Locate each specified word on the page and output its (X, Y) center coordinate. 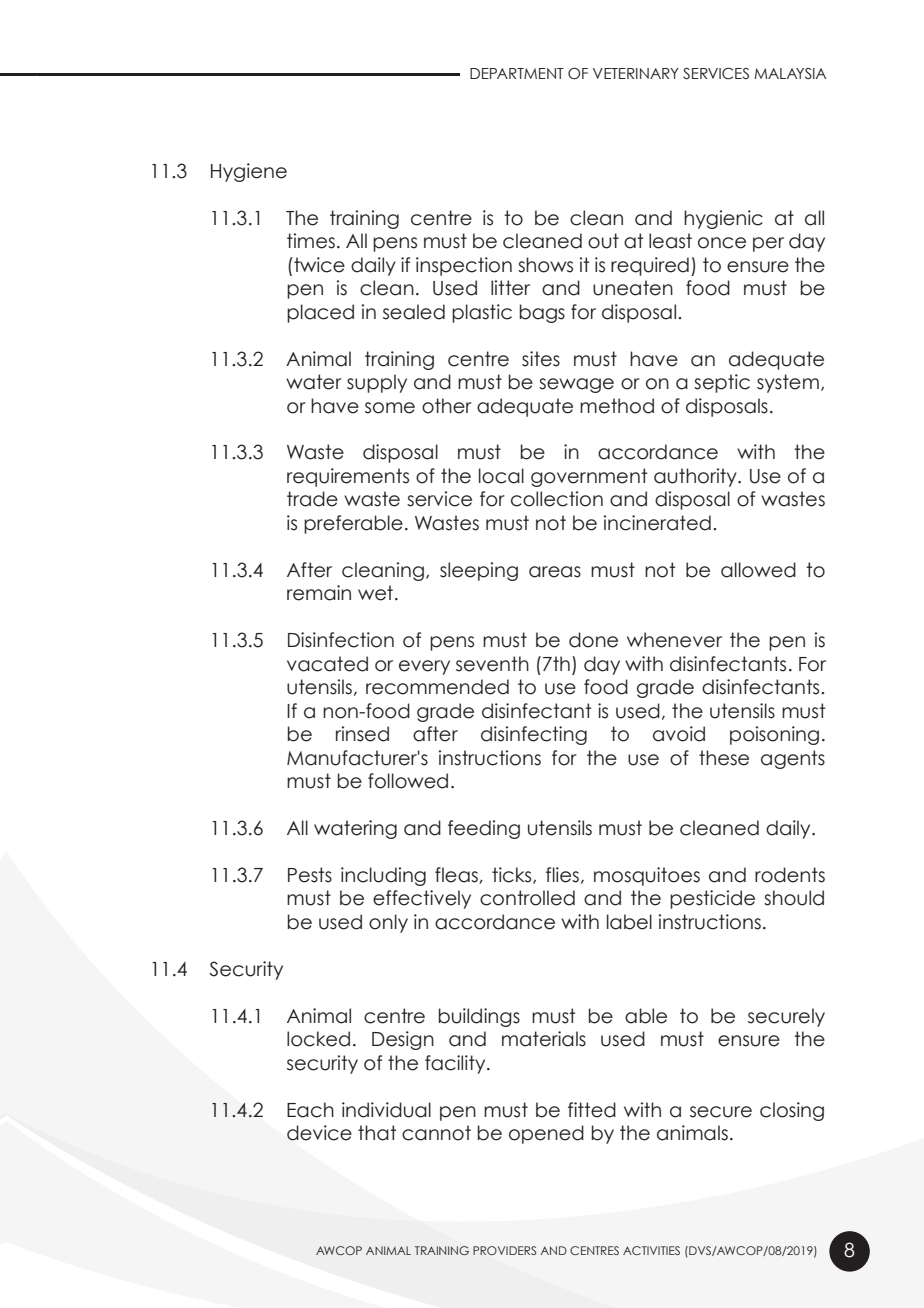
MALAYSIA (790, 73)
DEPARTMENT (517, 73)
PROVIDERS (504, 1250)
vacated (327, 664)
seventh (492, 664)
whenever (674, 640)
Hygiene (249, 172)
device (319, 1133)
